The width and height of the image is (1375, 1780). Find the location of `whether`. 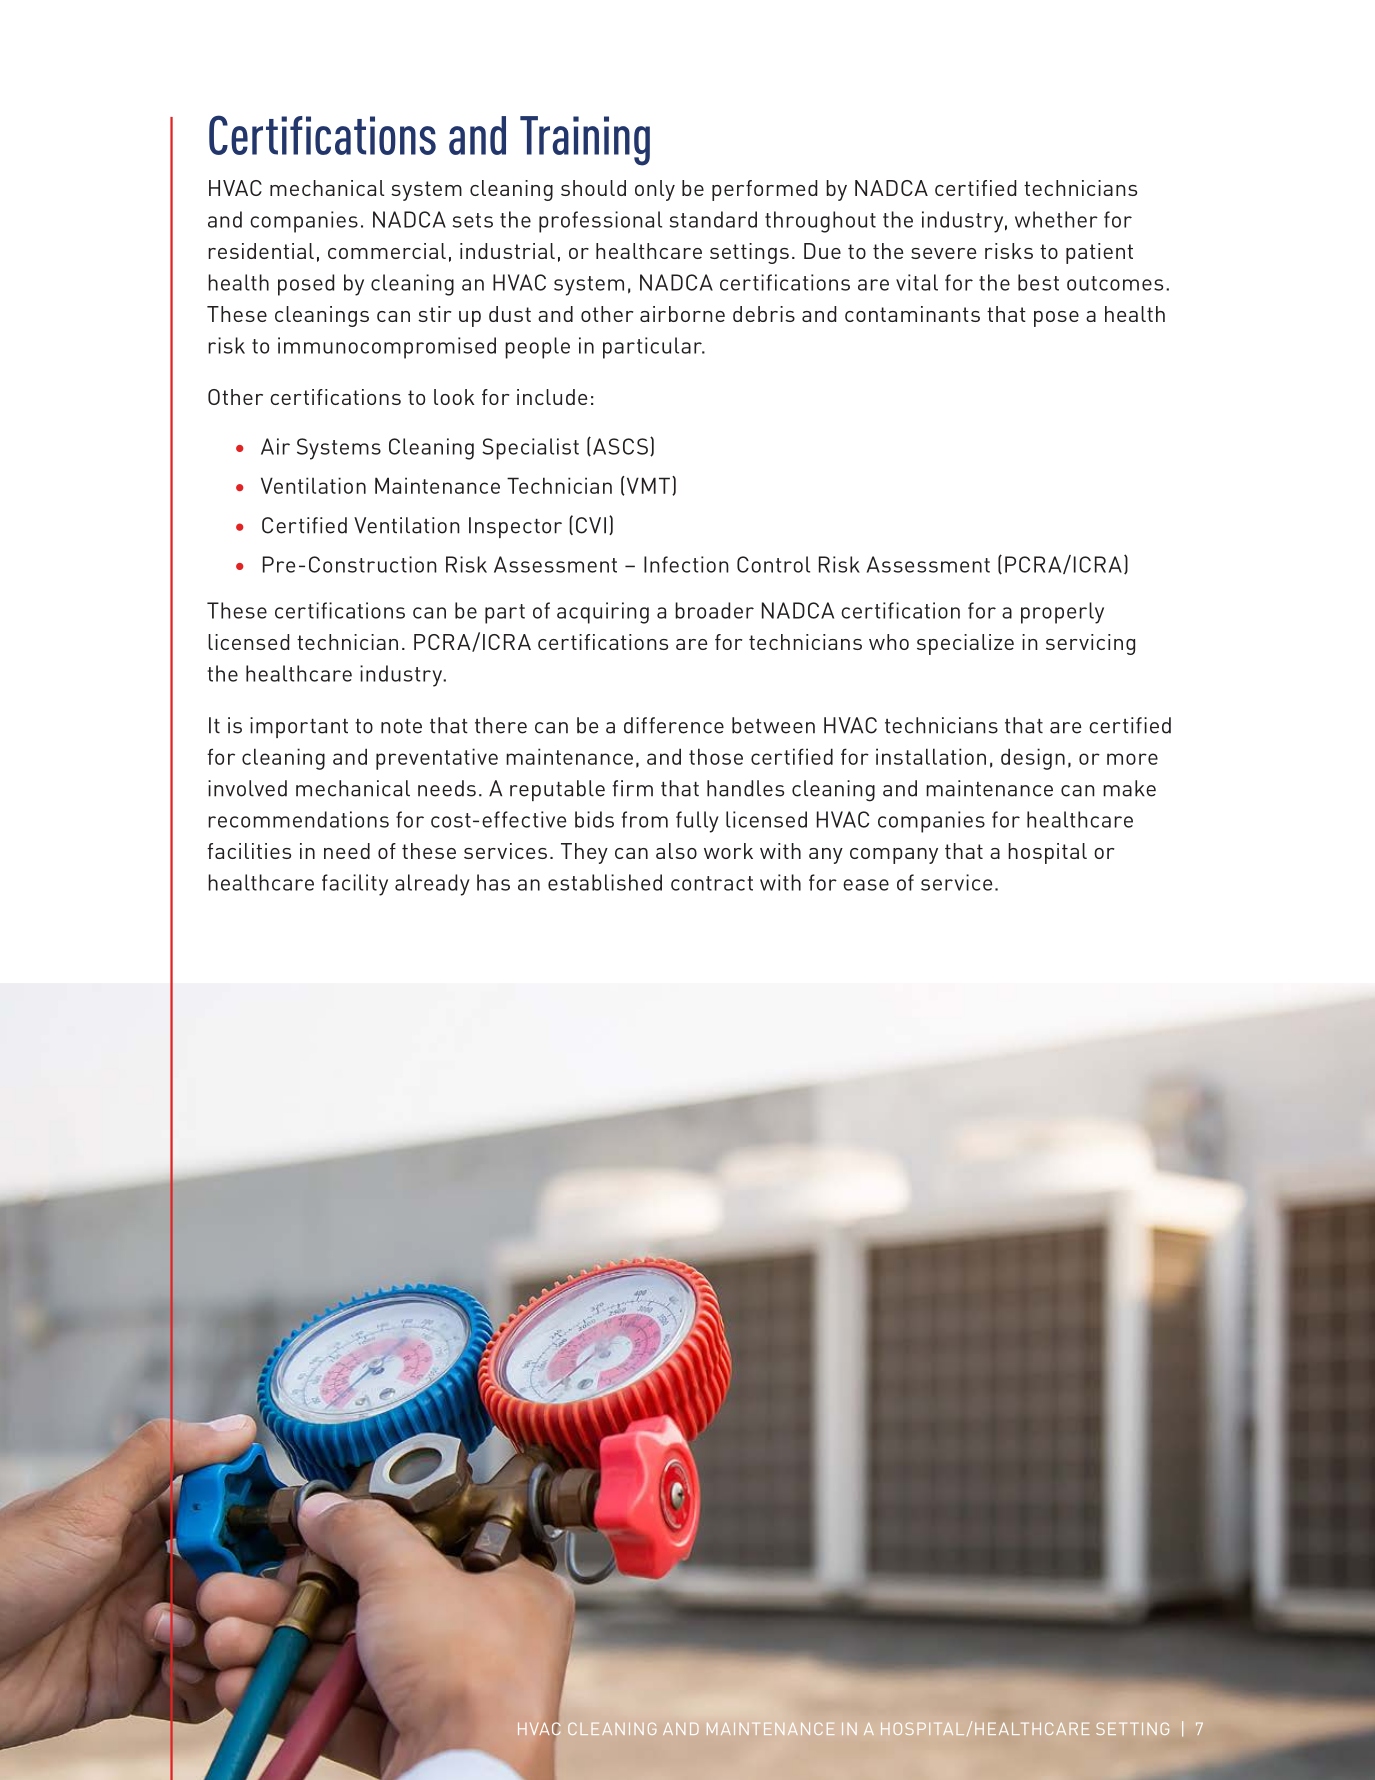

whether is located at coordinates (1056, 219).
